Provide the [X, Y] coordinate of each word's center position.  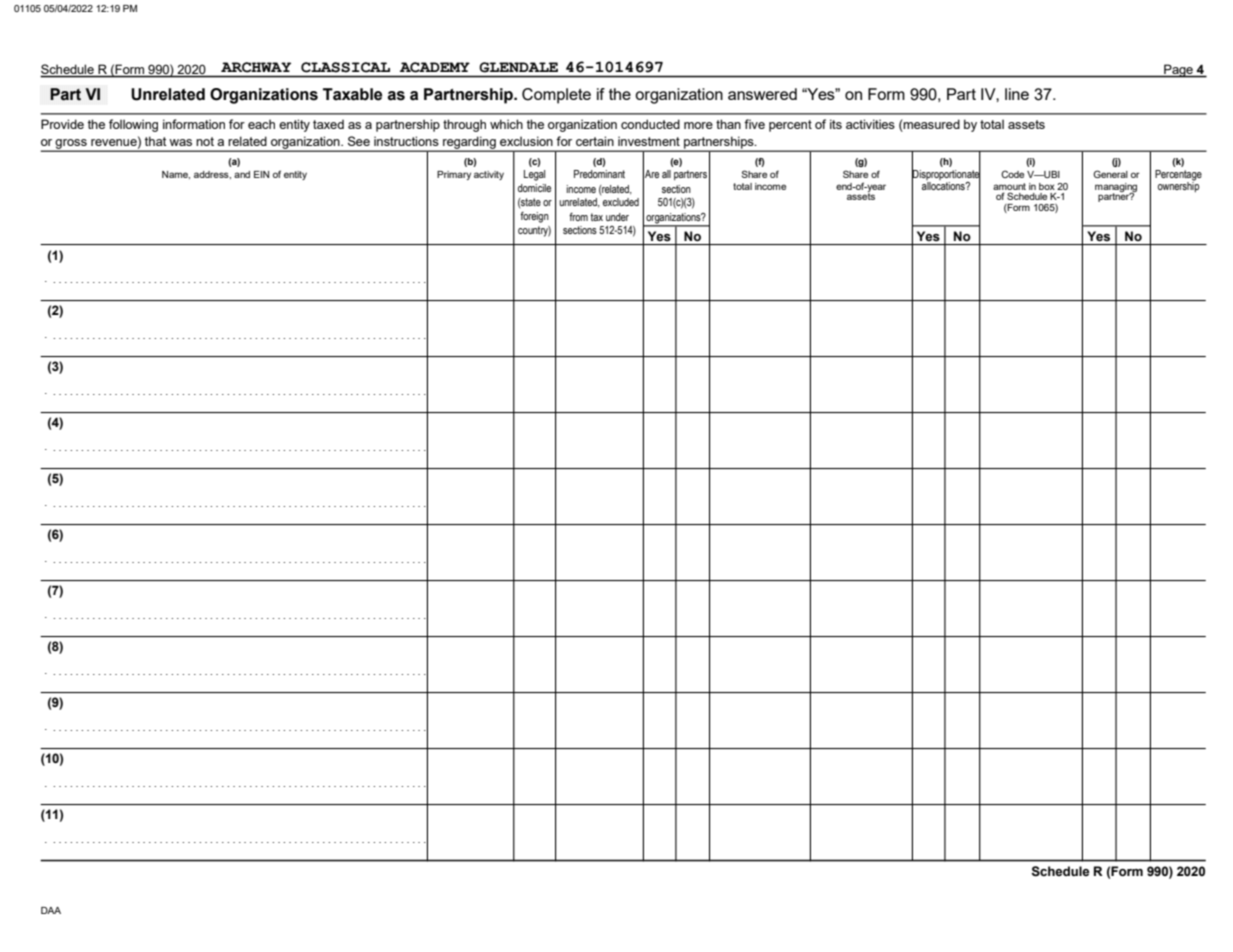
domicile [534, 188]
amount [1009, 186]
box [1047, 186]
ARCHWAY [256, 67]
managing [1116, 188]
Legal [534, 175]
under [617, 217]
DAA [51, 910]
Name [176, 175]
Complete [556, 96]
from [578, 217]
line [1017, 94]
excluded [621, 202]
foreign [534, 217]
